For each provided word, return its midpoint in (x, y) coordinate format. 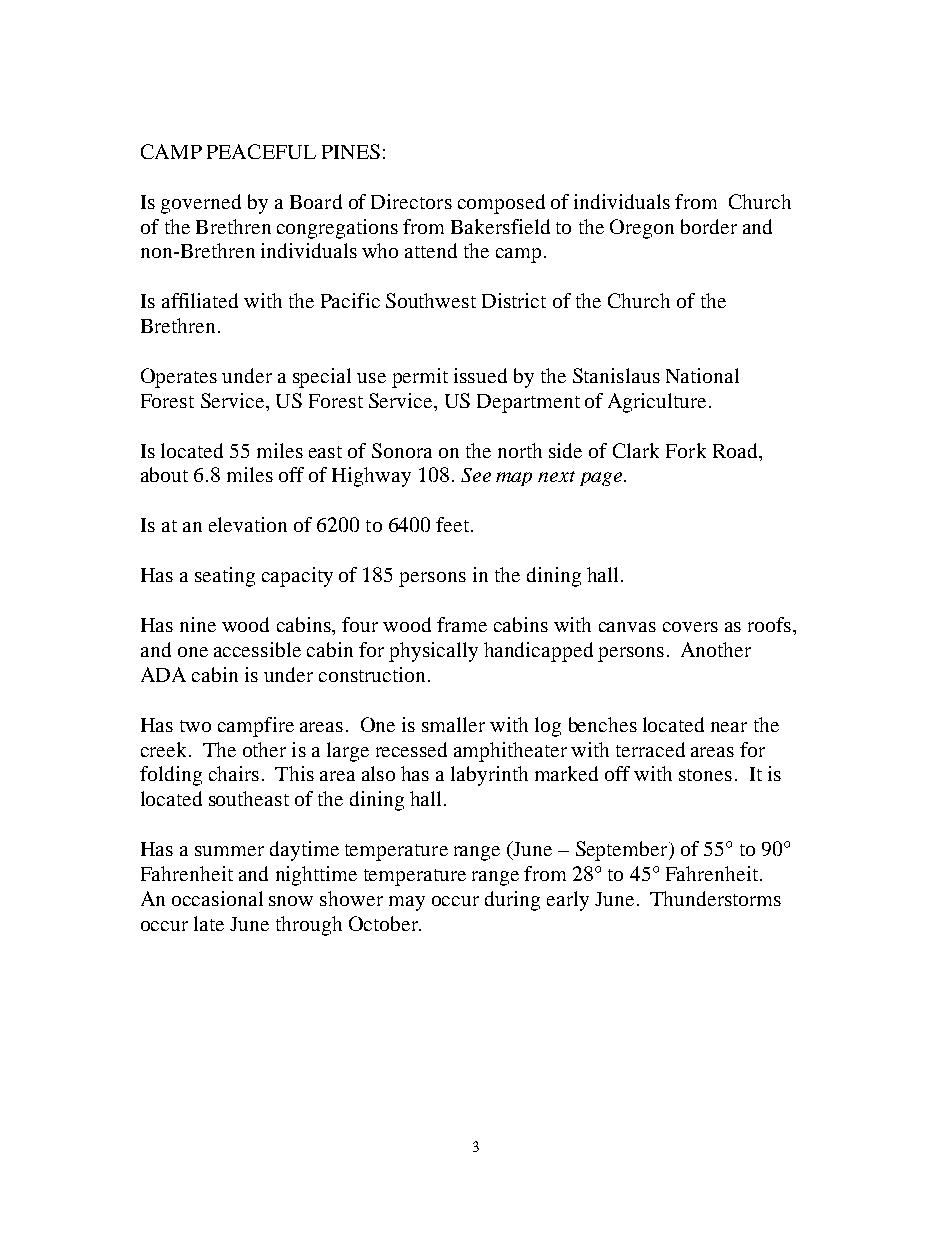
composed (501, 204)
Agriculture (657, 403)
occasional (217, 898)
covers (690, 627)
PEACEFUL (261, 151)
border (709, 226)
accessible (257, 649)
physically (433, 652)
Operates (179, 378)
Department (528, 403)
